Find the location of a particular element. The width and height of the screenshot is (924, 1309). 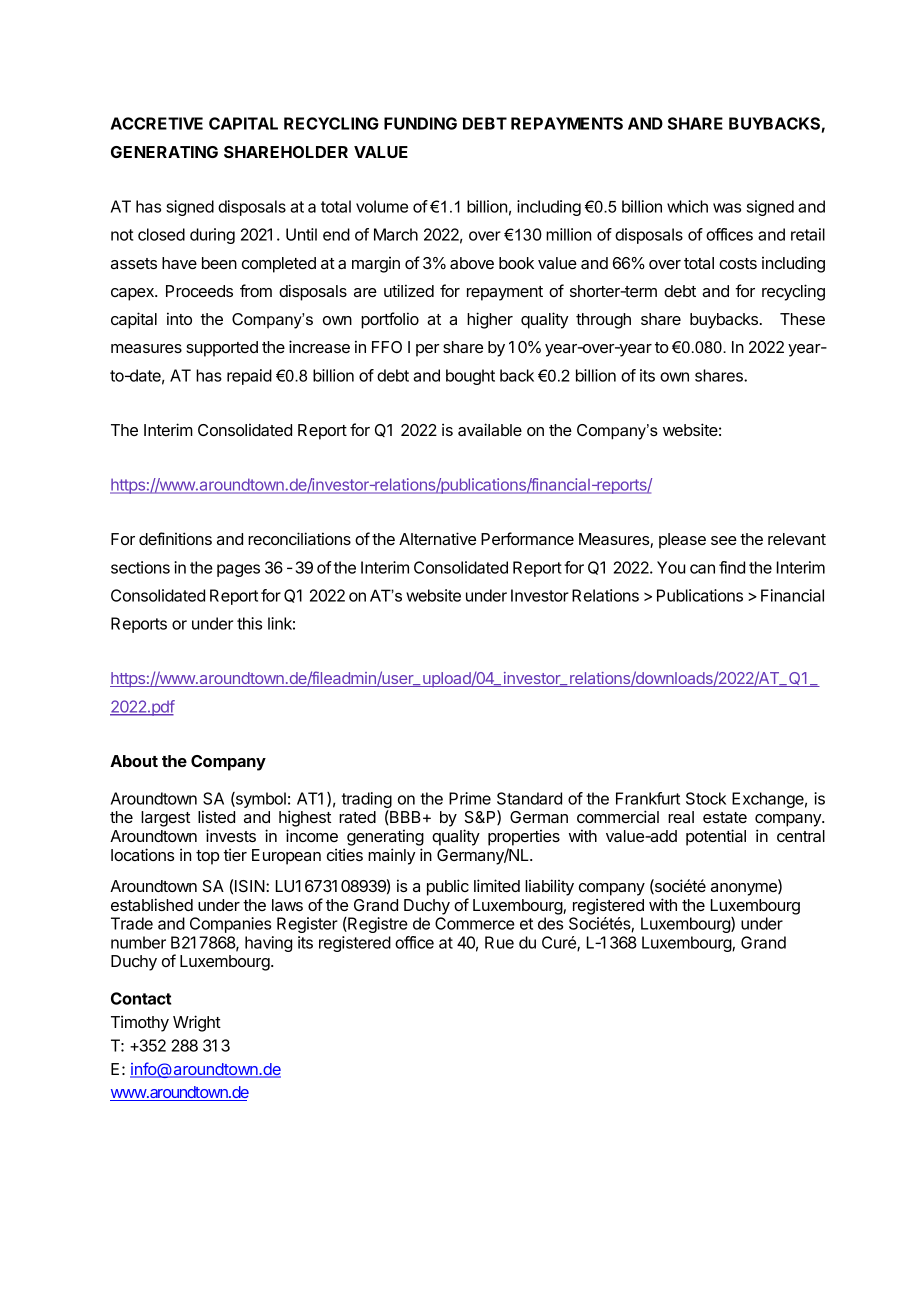

find is located at coordinates (732, 567).
